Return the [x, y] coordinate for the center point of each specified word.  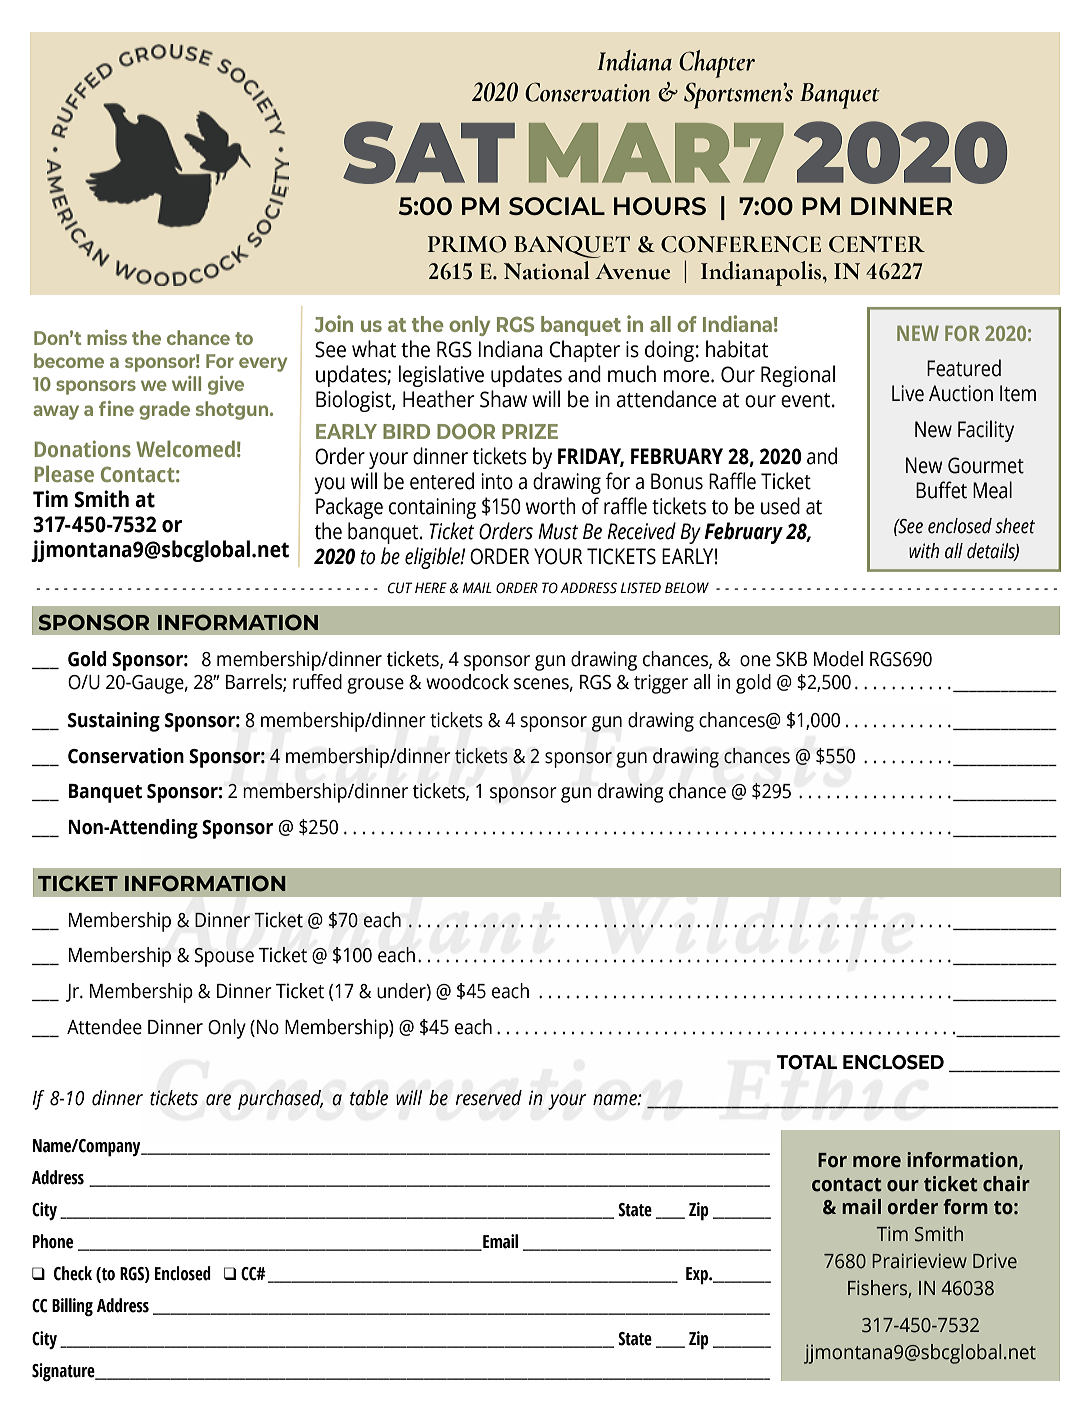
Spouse [224, 957]
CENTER [877, 244]
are [218, 1100]
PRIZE [530, 431]
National [546, 270]
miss [107, 337]
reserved [489, 1098]
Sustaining [114, 722]
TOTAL [807, 1062]
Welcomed [185, 448]
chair [1006, 1184]
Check [73, 1273]
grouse [375, 686]
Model [838, 659]
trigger [661, 684]
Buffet [941, 490]
